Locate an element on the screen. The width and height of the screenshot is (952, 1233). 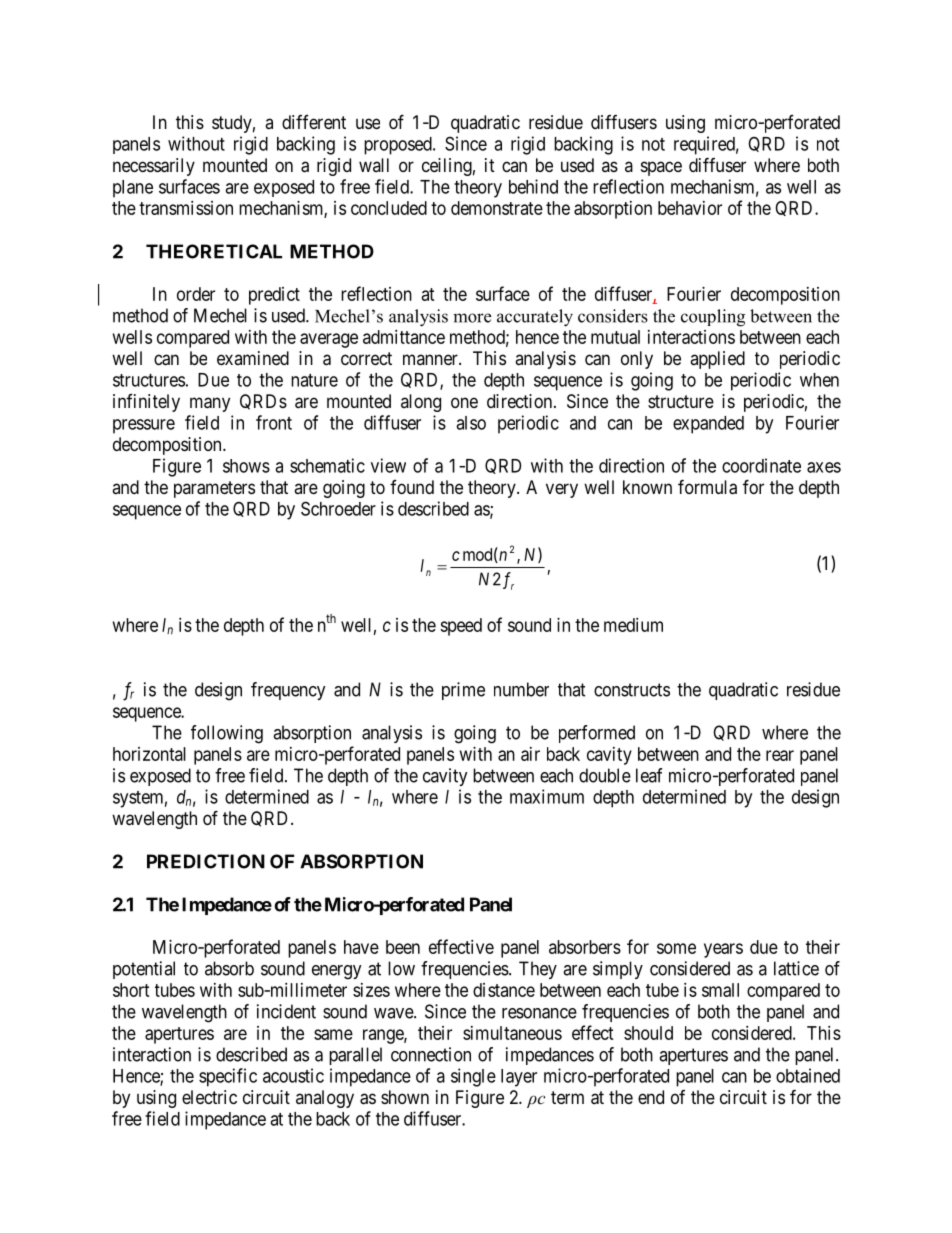
necessarily is located at coordinates (154, 167).
